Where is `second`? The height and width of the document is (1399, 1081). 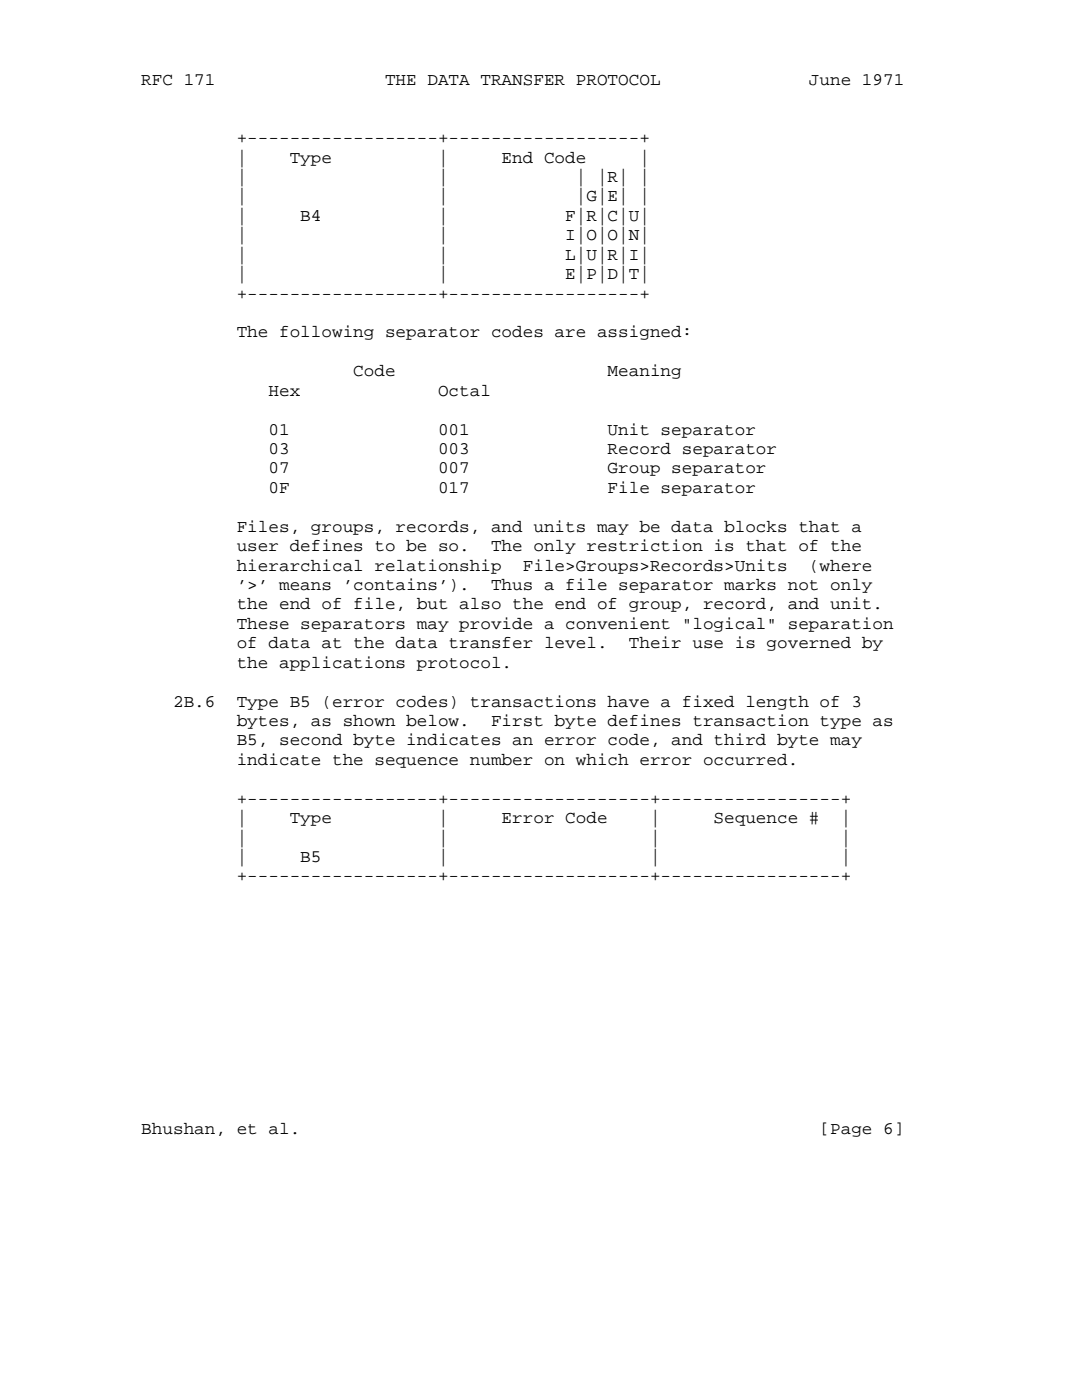 second is located at coordinates (311, 740).
